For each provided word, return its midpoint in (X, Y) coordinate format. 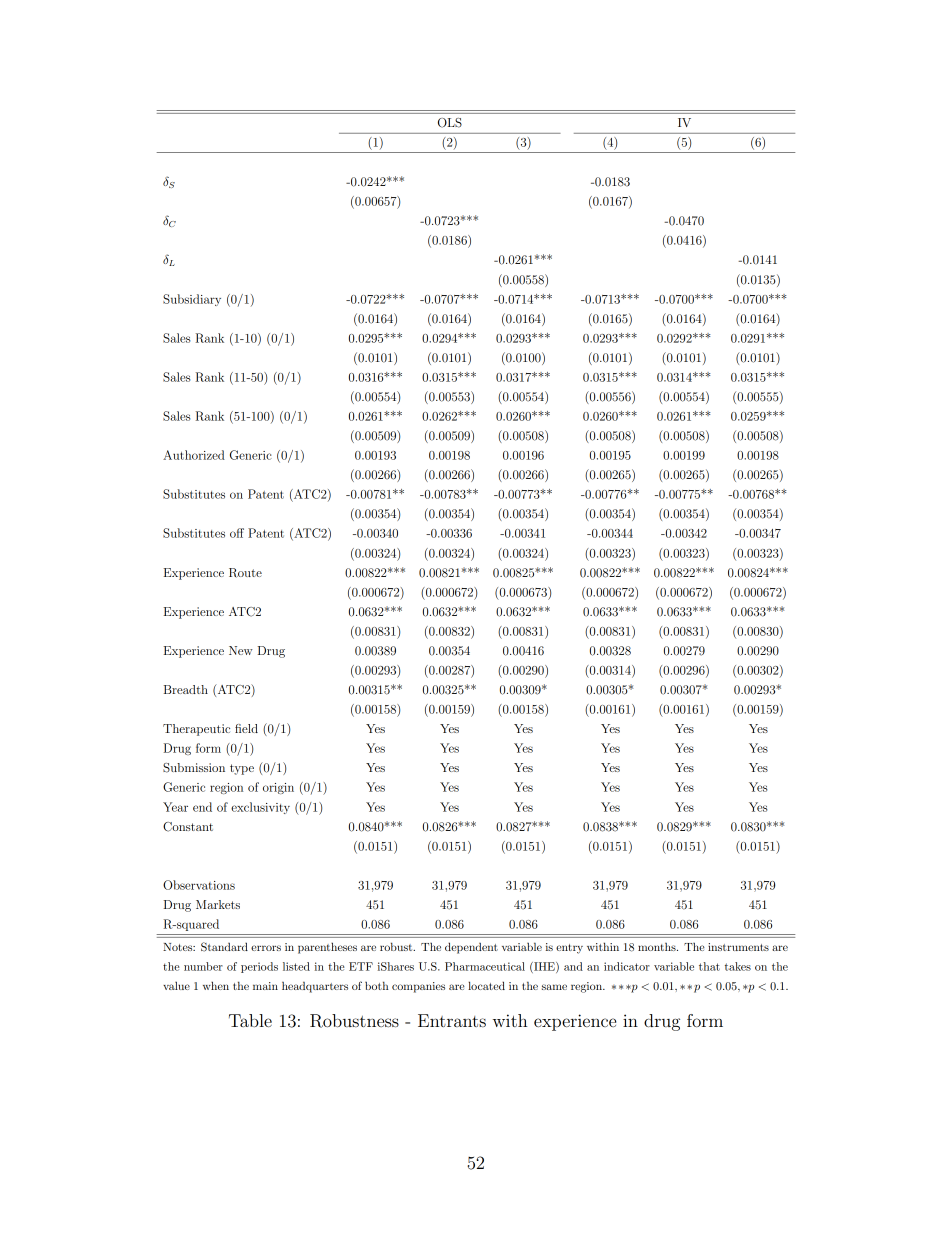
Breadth (186, 689)
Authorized (194, 455)
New (241, 650)
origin (278, 788)
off (237, 533)
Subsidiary (192, 300)
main (265, 986)
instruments (738, 947)
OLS (450, 123)
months (658, 947)
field (246, 728)
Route (245, 573)
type (242, 769)
